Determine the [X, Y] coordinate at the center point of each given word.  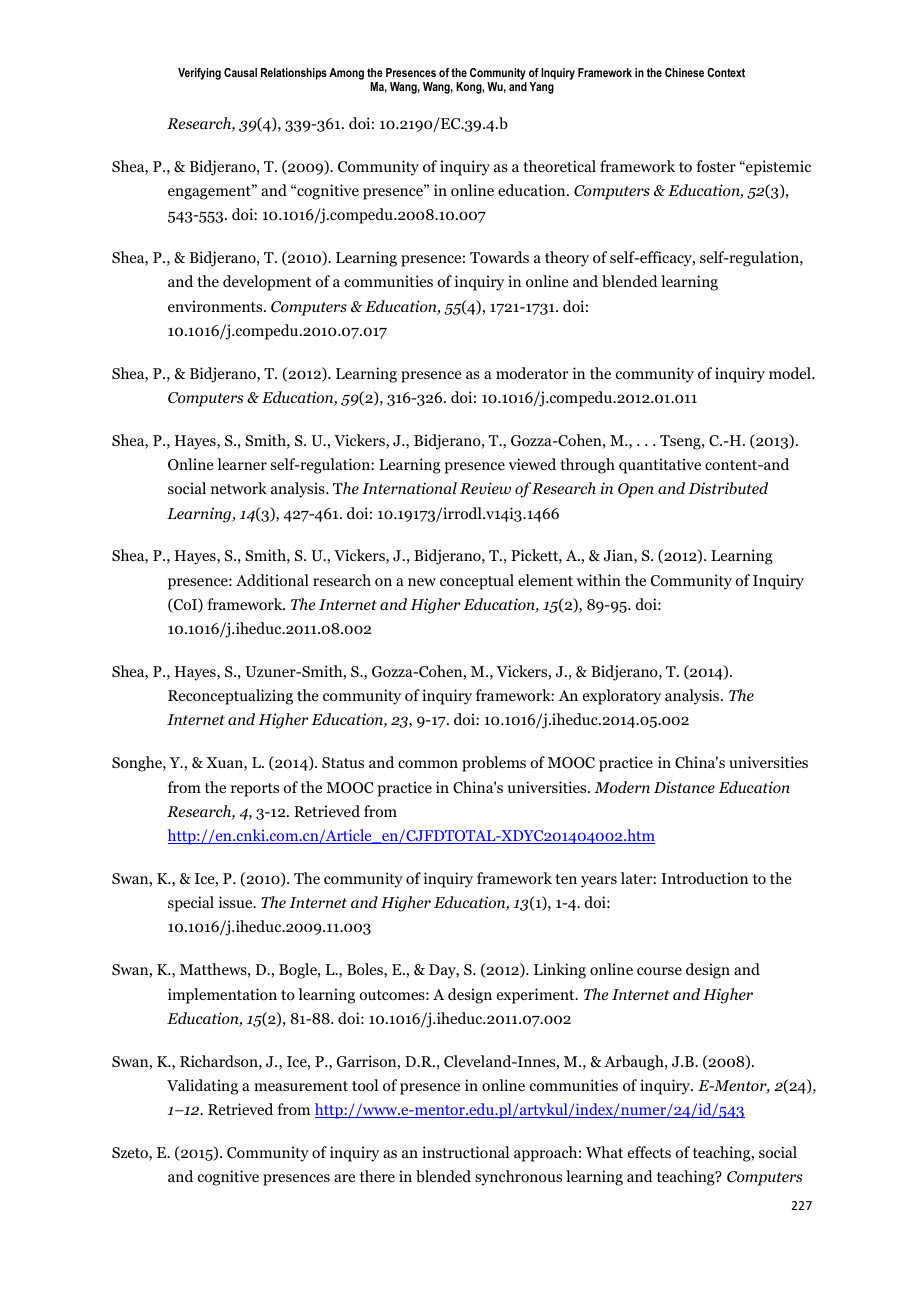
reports [255, 790]
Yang [541, 88]
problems [494, 764]
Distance [684, 787]
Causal [240, 72]
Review [485, 488]
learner [242, 464]
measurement [301, 1086]
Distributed [728, 488]
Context [726, 72]
